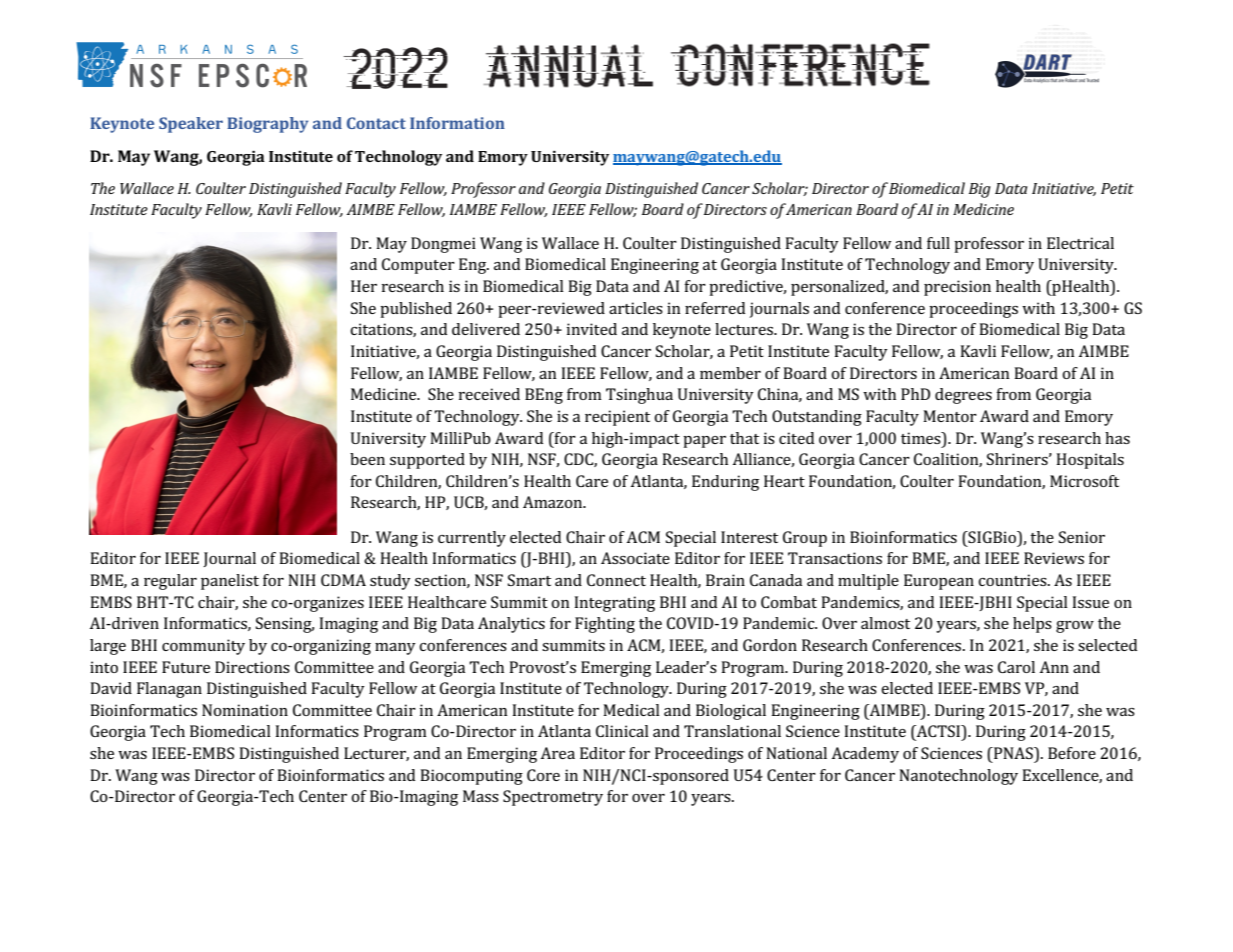  I want to click on PNAS, so click(1013, 753).
